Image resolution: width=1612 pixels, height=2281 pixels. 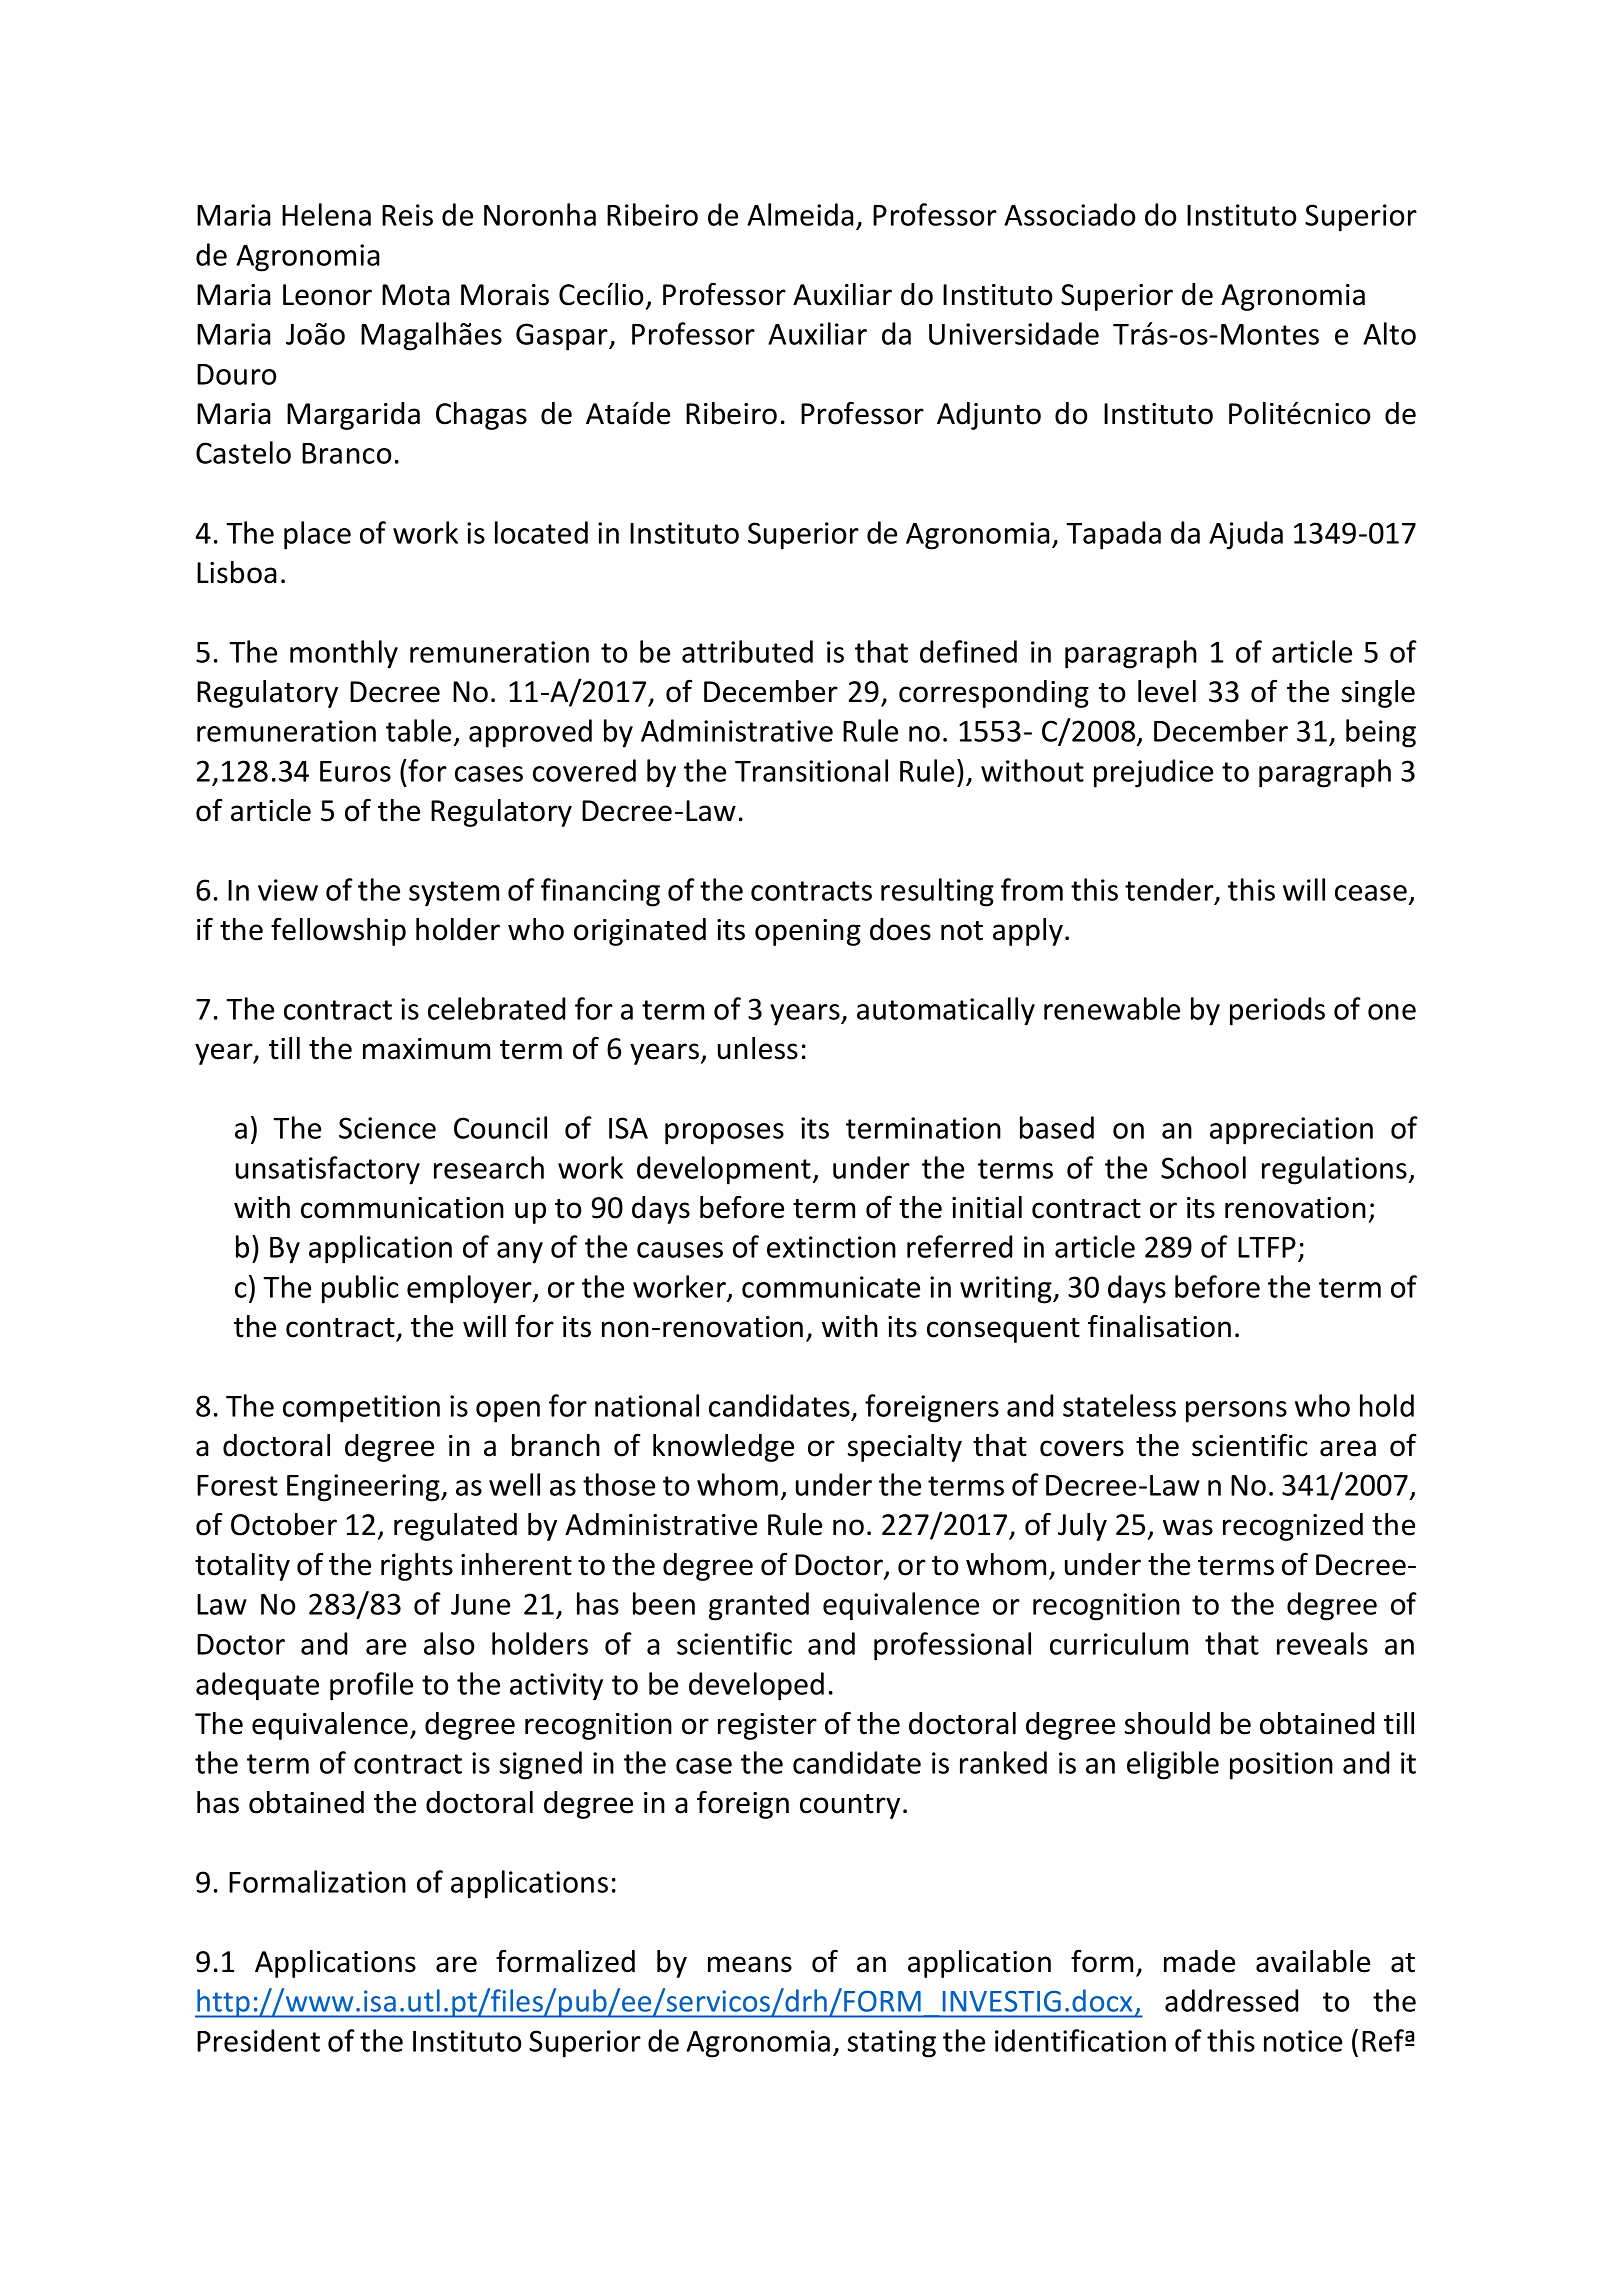 What do you see at coordinates (905, 1448) in the page?
I see `specialty` at bounding box center [905, 1448].
